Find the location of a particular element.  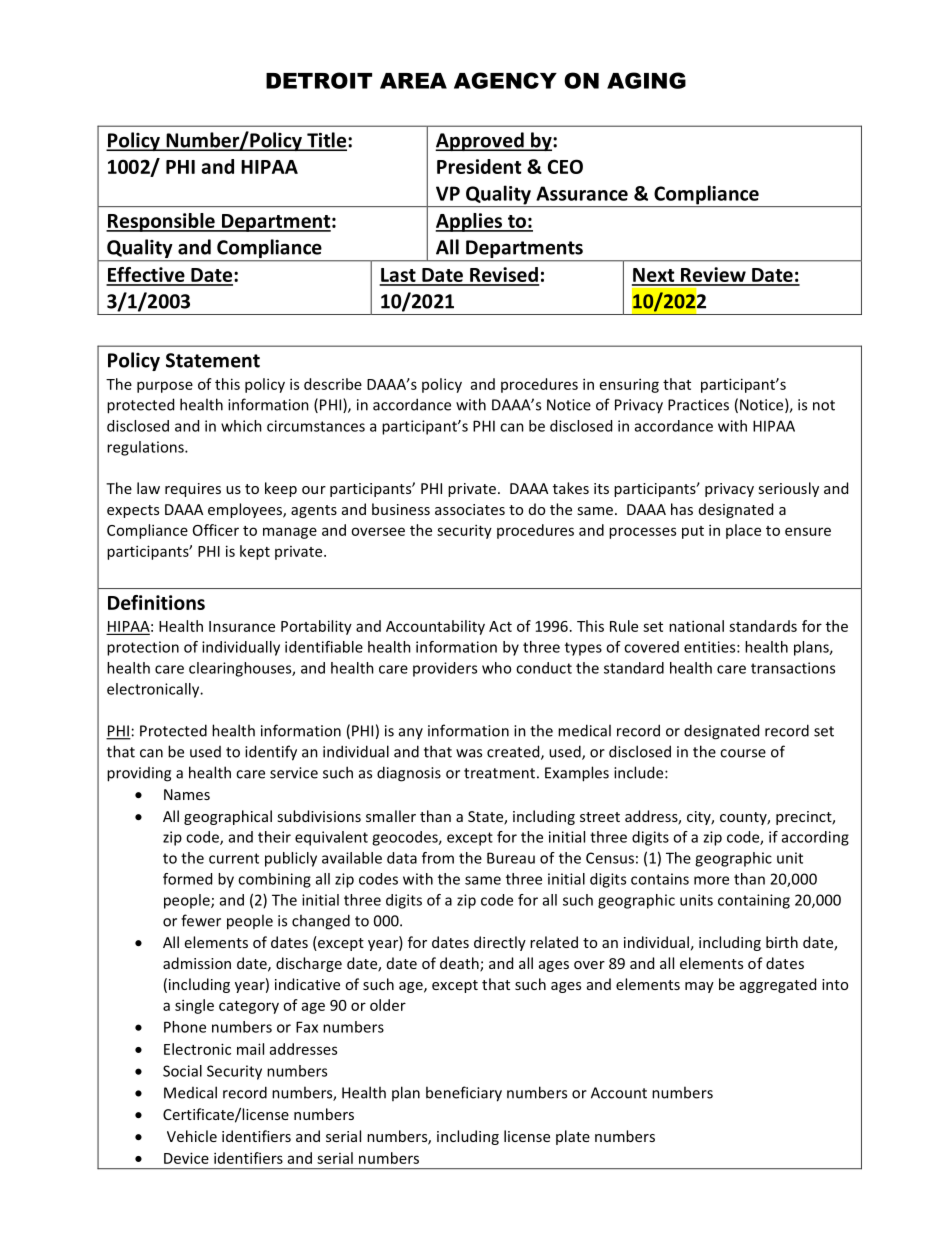

beneficiary is located at coordinates (464, 1094).
